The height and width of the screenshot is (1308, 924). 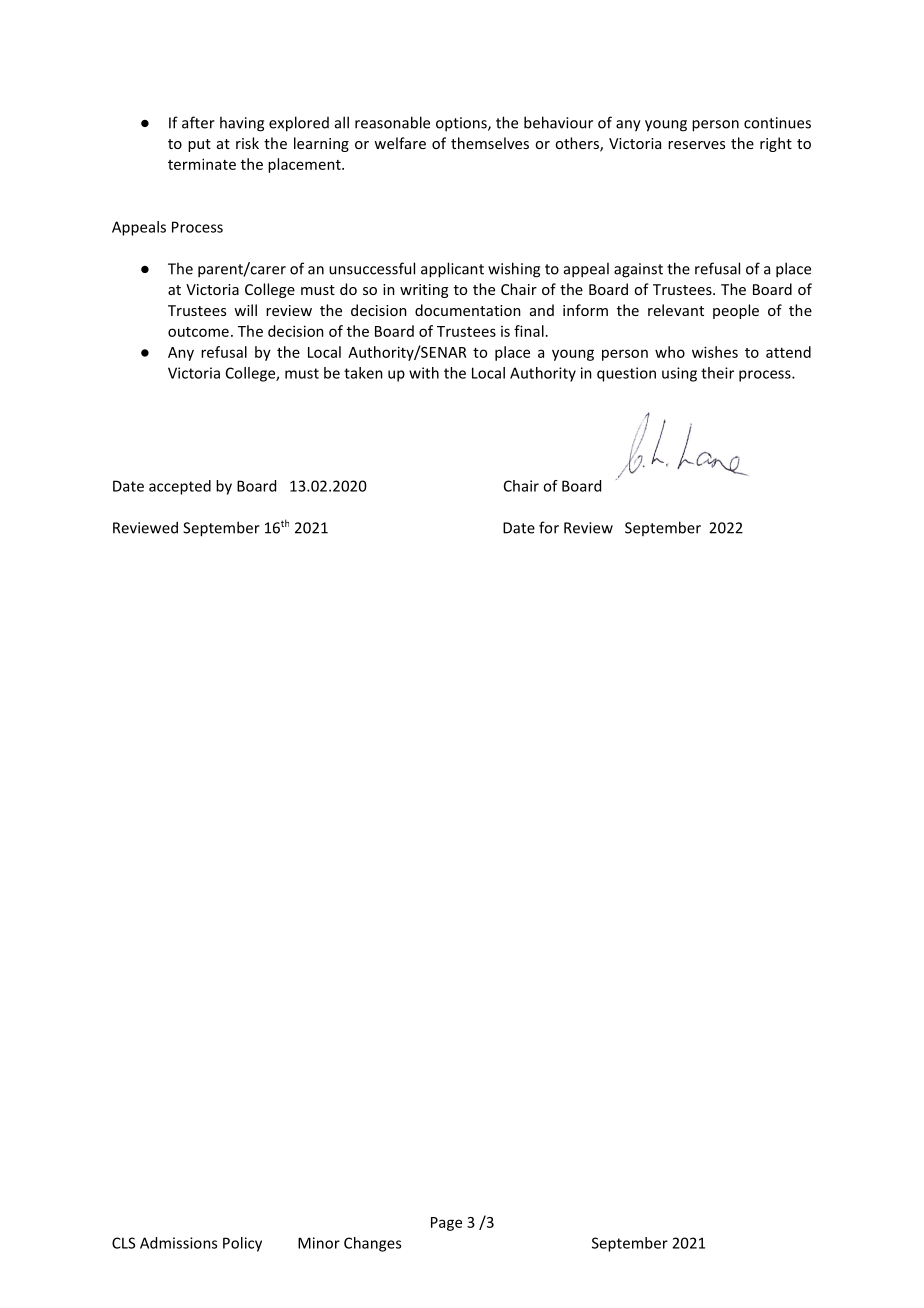 What do you see at coordinates (490, 143) in the screenshot?
I see `themselves` at bounding box center [490, 143].
